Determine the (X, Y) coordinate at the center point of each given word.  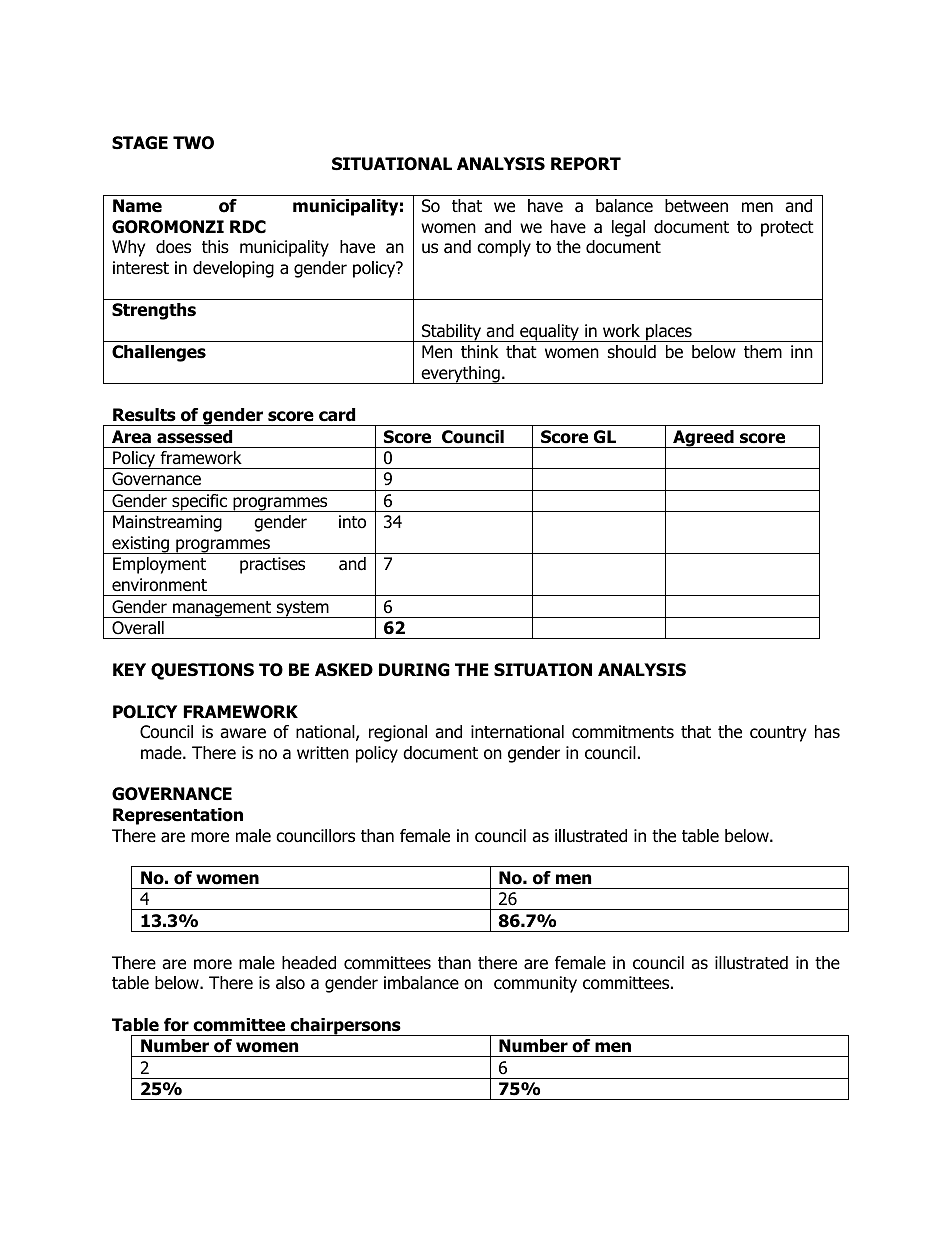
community (535, 984)
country (778, 734)
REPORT (586, 164)
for (176, 1025)
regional (398, 733)
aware (243, 733)
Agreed (703, 439)
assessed (194, 437)
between (696, 206)
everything (460, 375)
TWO (193, 143)
